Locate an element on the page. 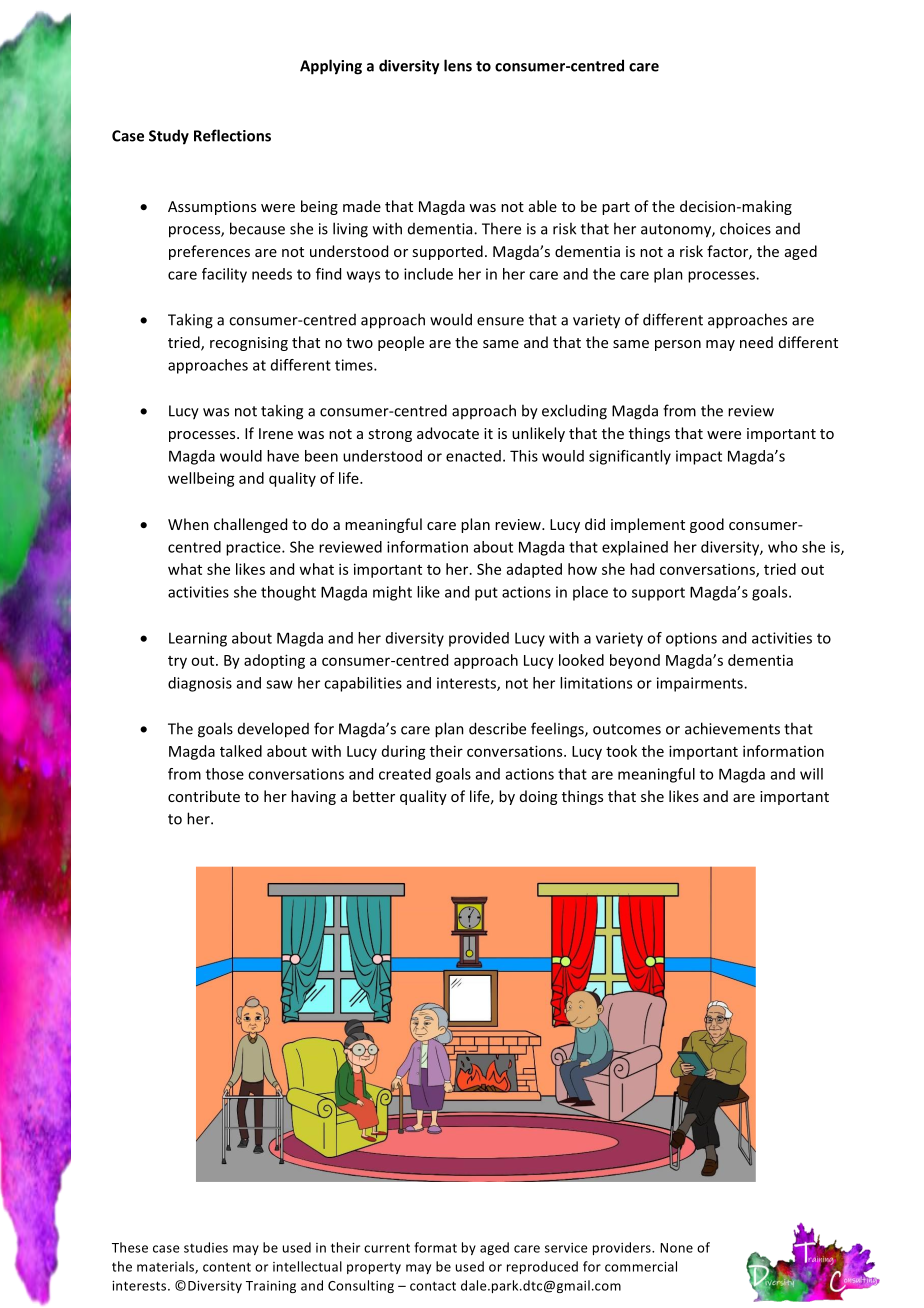 The image size is (924, 1308). diagnosis is located at coordinates (200, 684).
